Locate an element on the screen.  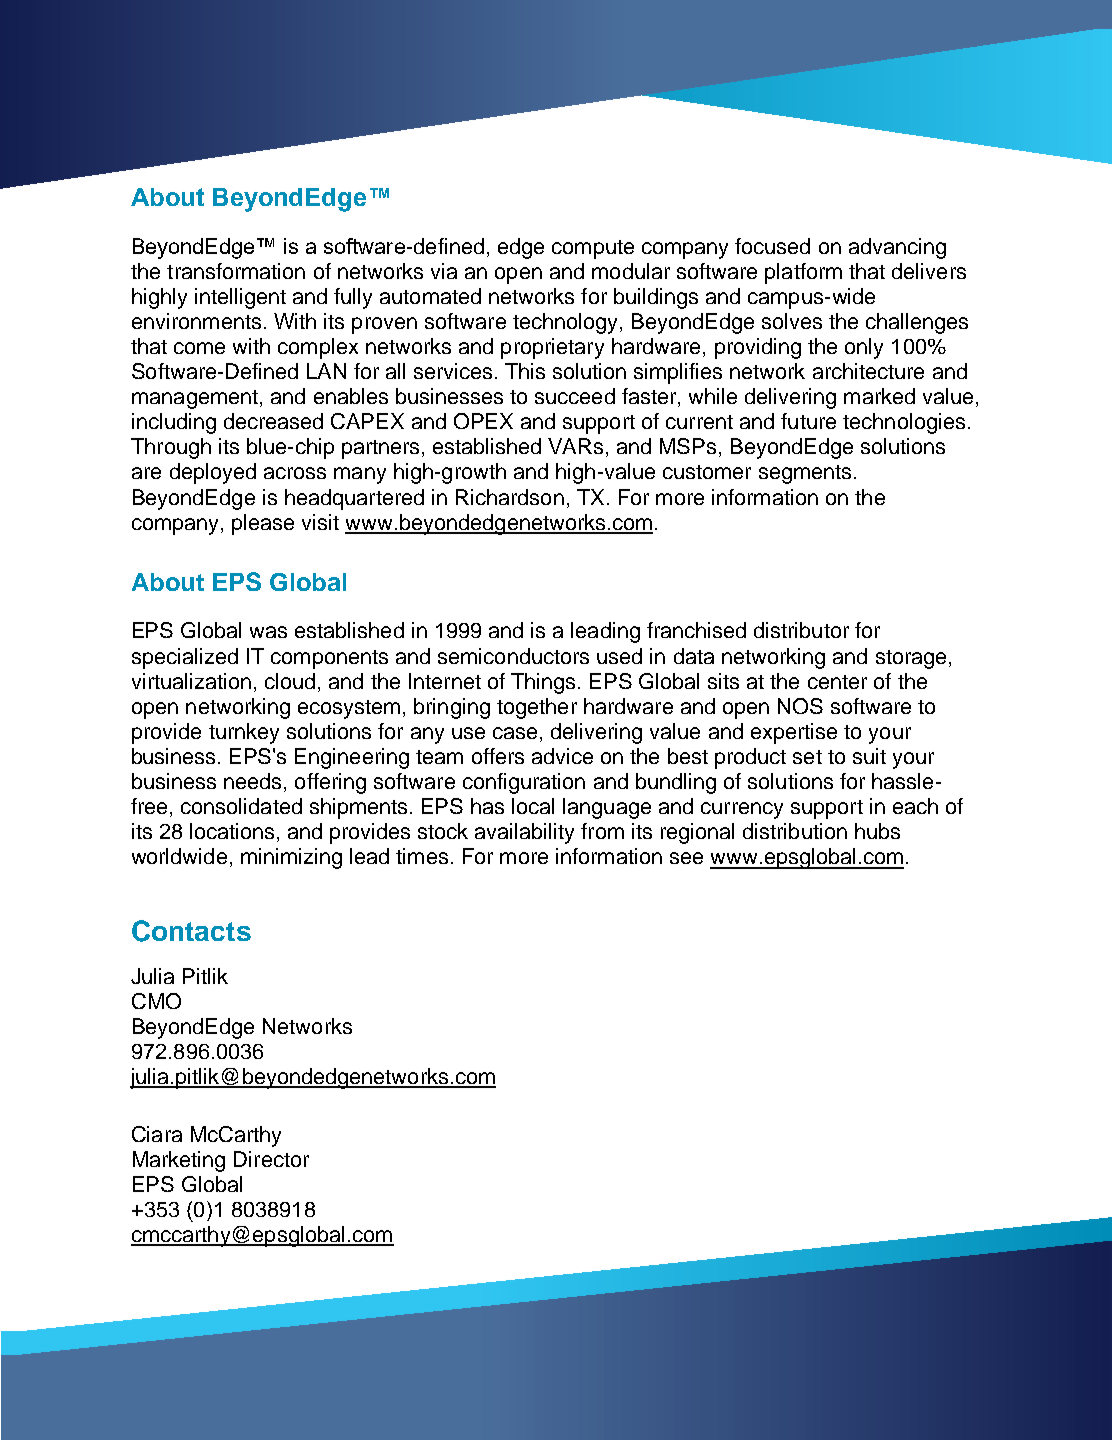
transformation is located at coordinates (236, 271).
